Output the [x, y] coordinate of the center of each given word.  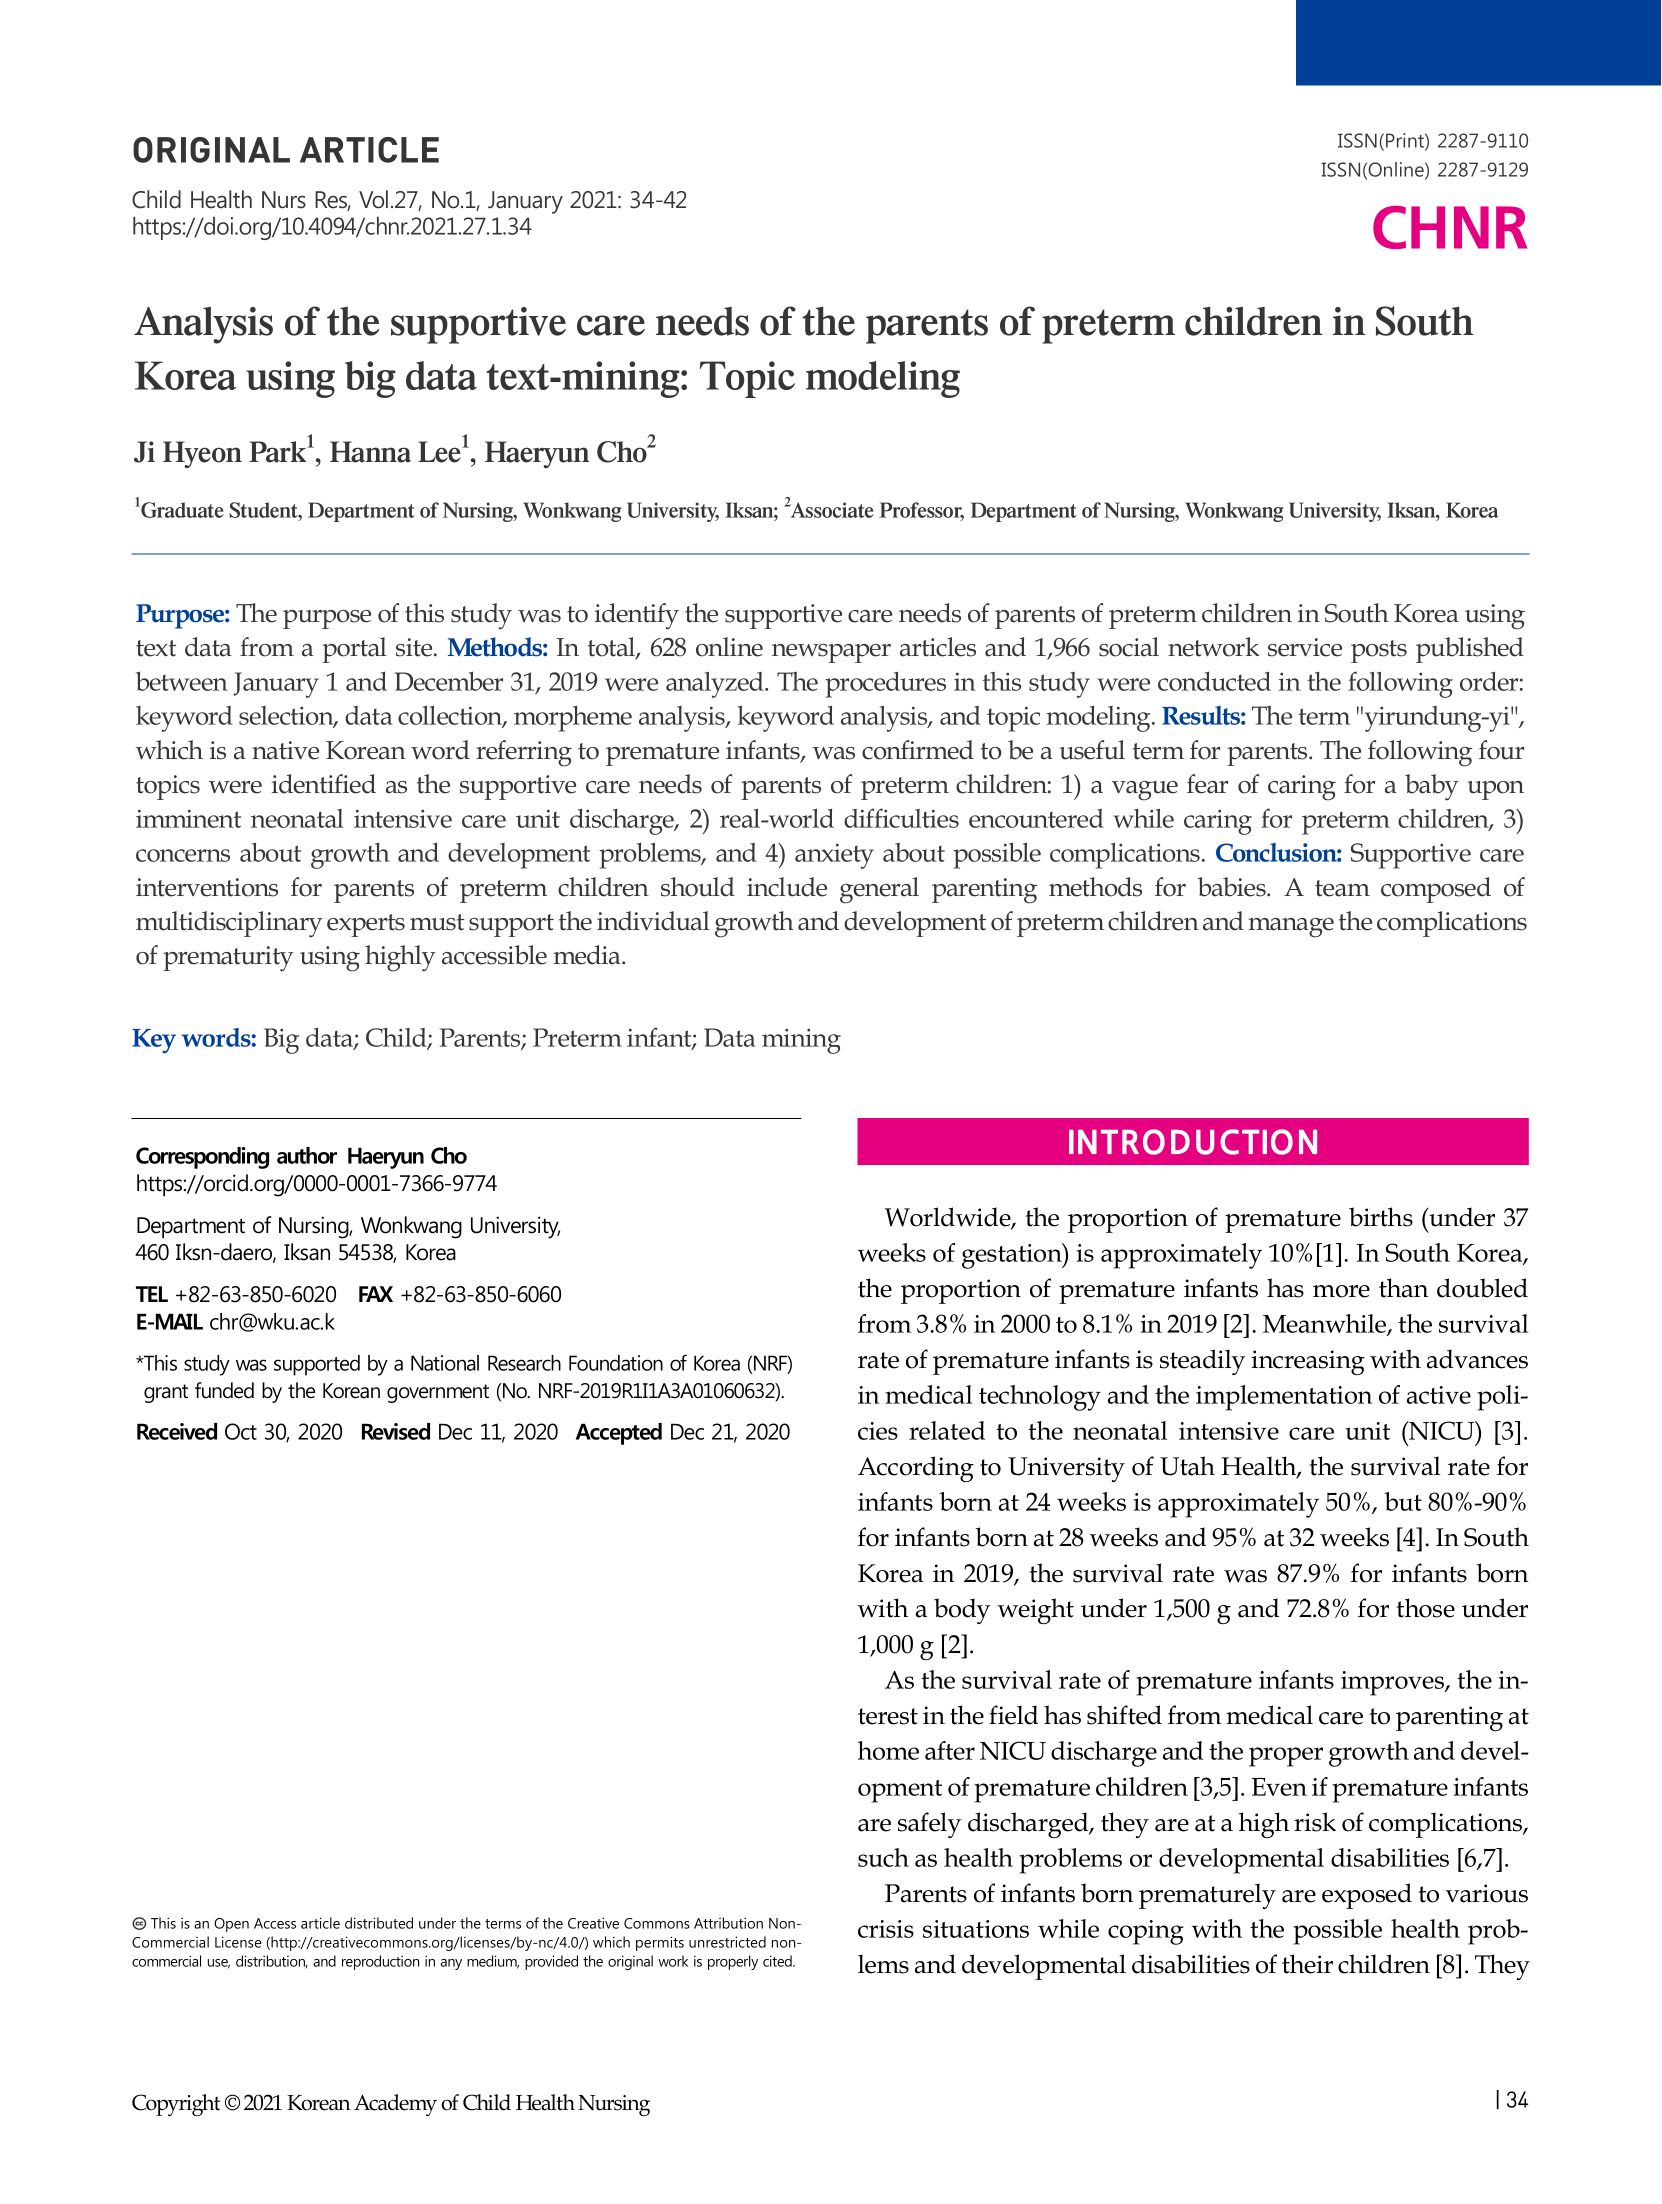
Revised [396, 1431]
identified [324, 784]
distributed [379, 1923]
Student [264, 510]
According [916, 1469]
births [1381, 1217]
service [1305, 647]
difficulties [901, 818]
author [307, 1155]
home [888, 1750]
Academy [395, 2105]
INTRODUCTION [1193, 1142]
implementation [1284, 1398]
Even [1279, 1787]
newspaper [831, 653]
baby [1432, 787]
